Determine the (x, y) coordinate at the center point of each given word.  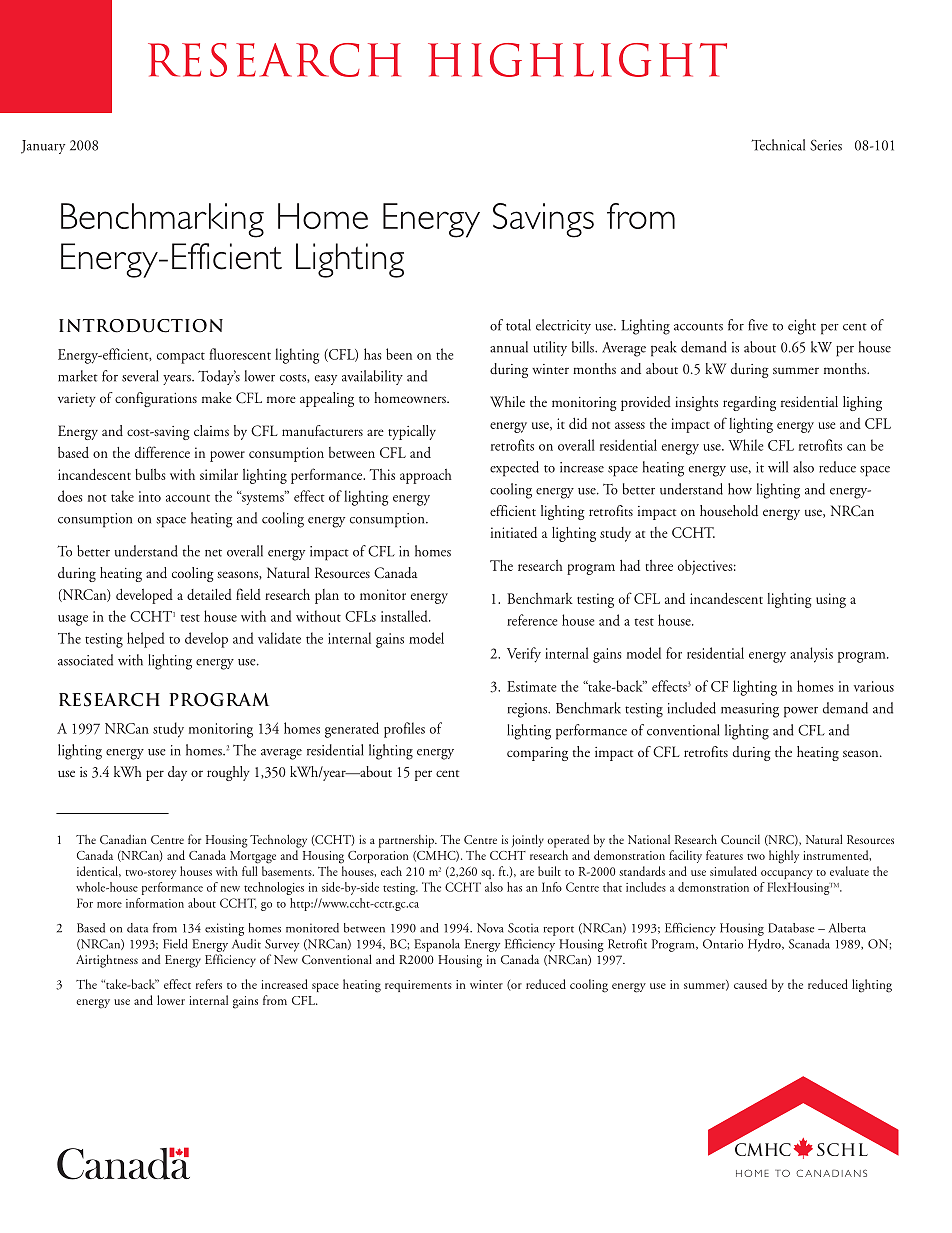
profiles (404, 730)
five (758, 325)
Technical (778, 145)
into (150, 496)
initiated (514, 532)
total (518, 325)
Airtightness (107, 961)
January (43, 147)
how (740, 489)
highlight (577, 60)
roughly (228, 773)
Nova (490, 928)
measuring (750, 710)
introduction (141, 326)
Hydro (765, 945)
